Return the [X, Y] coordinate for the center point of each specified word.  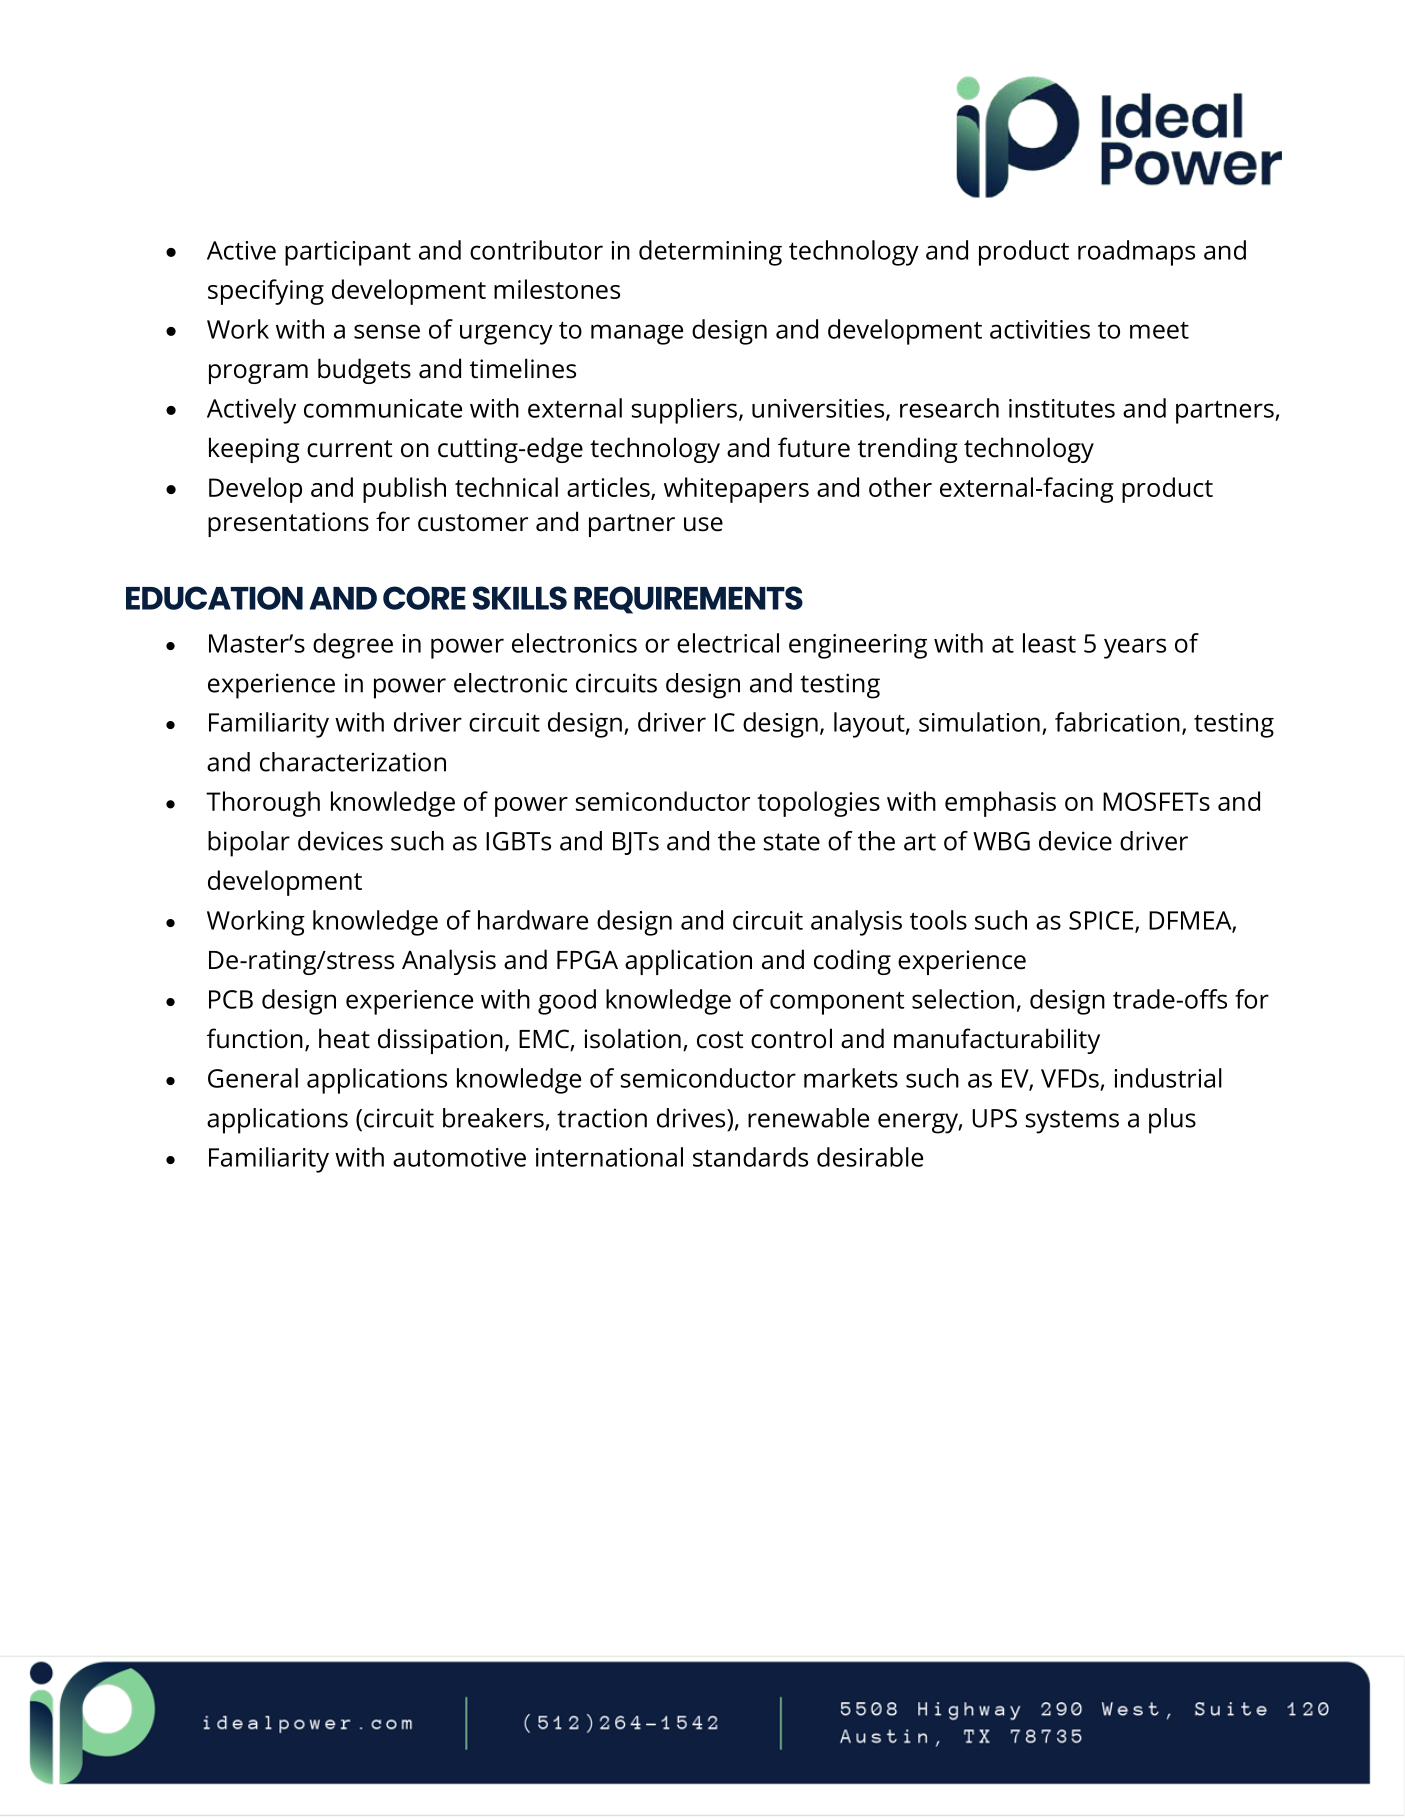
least [1049, 643]
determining [710, 253]
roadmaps [1136, 253]
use [703, 524]
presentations [288, 524]
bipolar [249, 844]
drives [692, 1118]
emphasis [1000, 804]
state [792, 842]
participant [348, 253]
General [253, 1078]
